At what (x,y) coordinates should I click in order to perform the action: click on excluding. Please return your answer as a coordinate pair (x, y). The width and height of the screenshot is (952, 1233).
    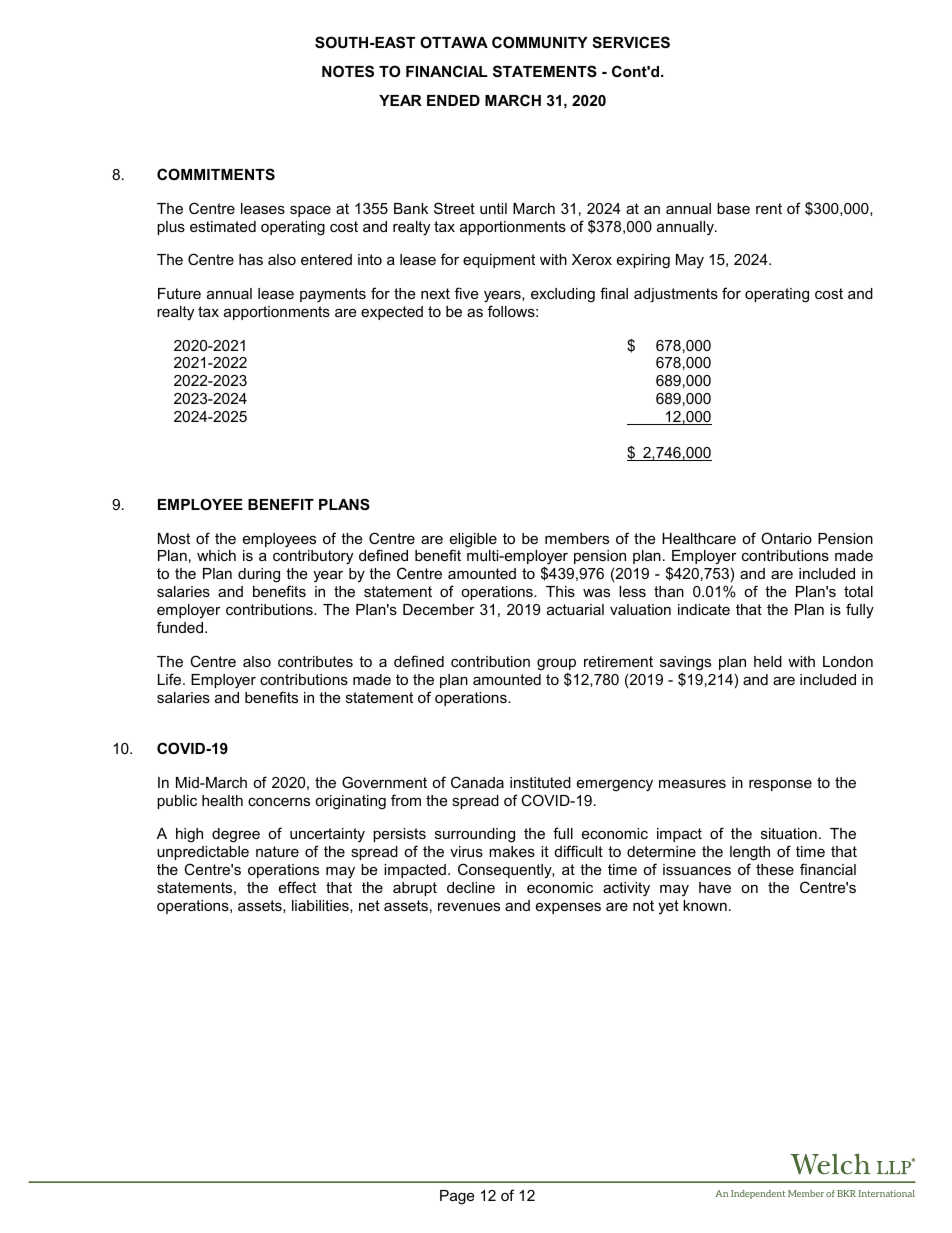
    Looking at the image, I should click on (563, 295).
